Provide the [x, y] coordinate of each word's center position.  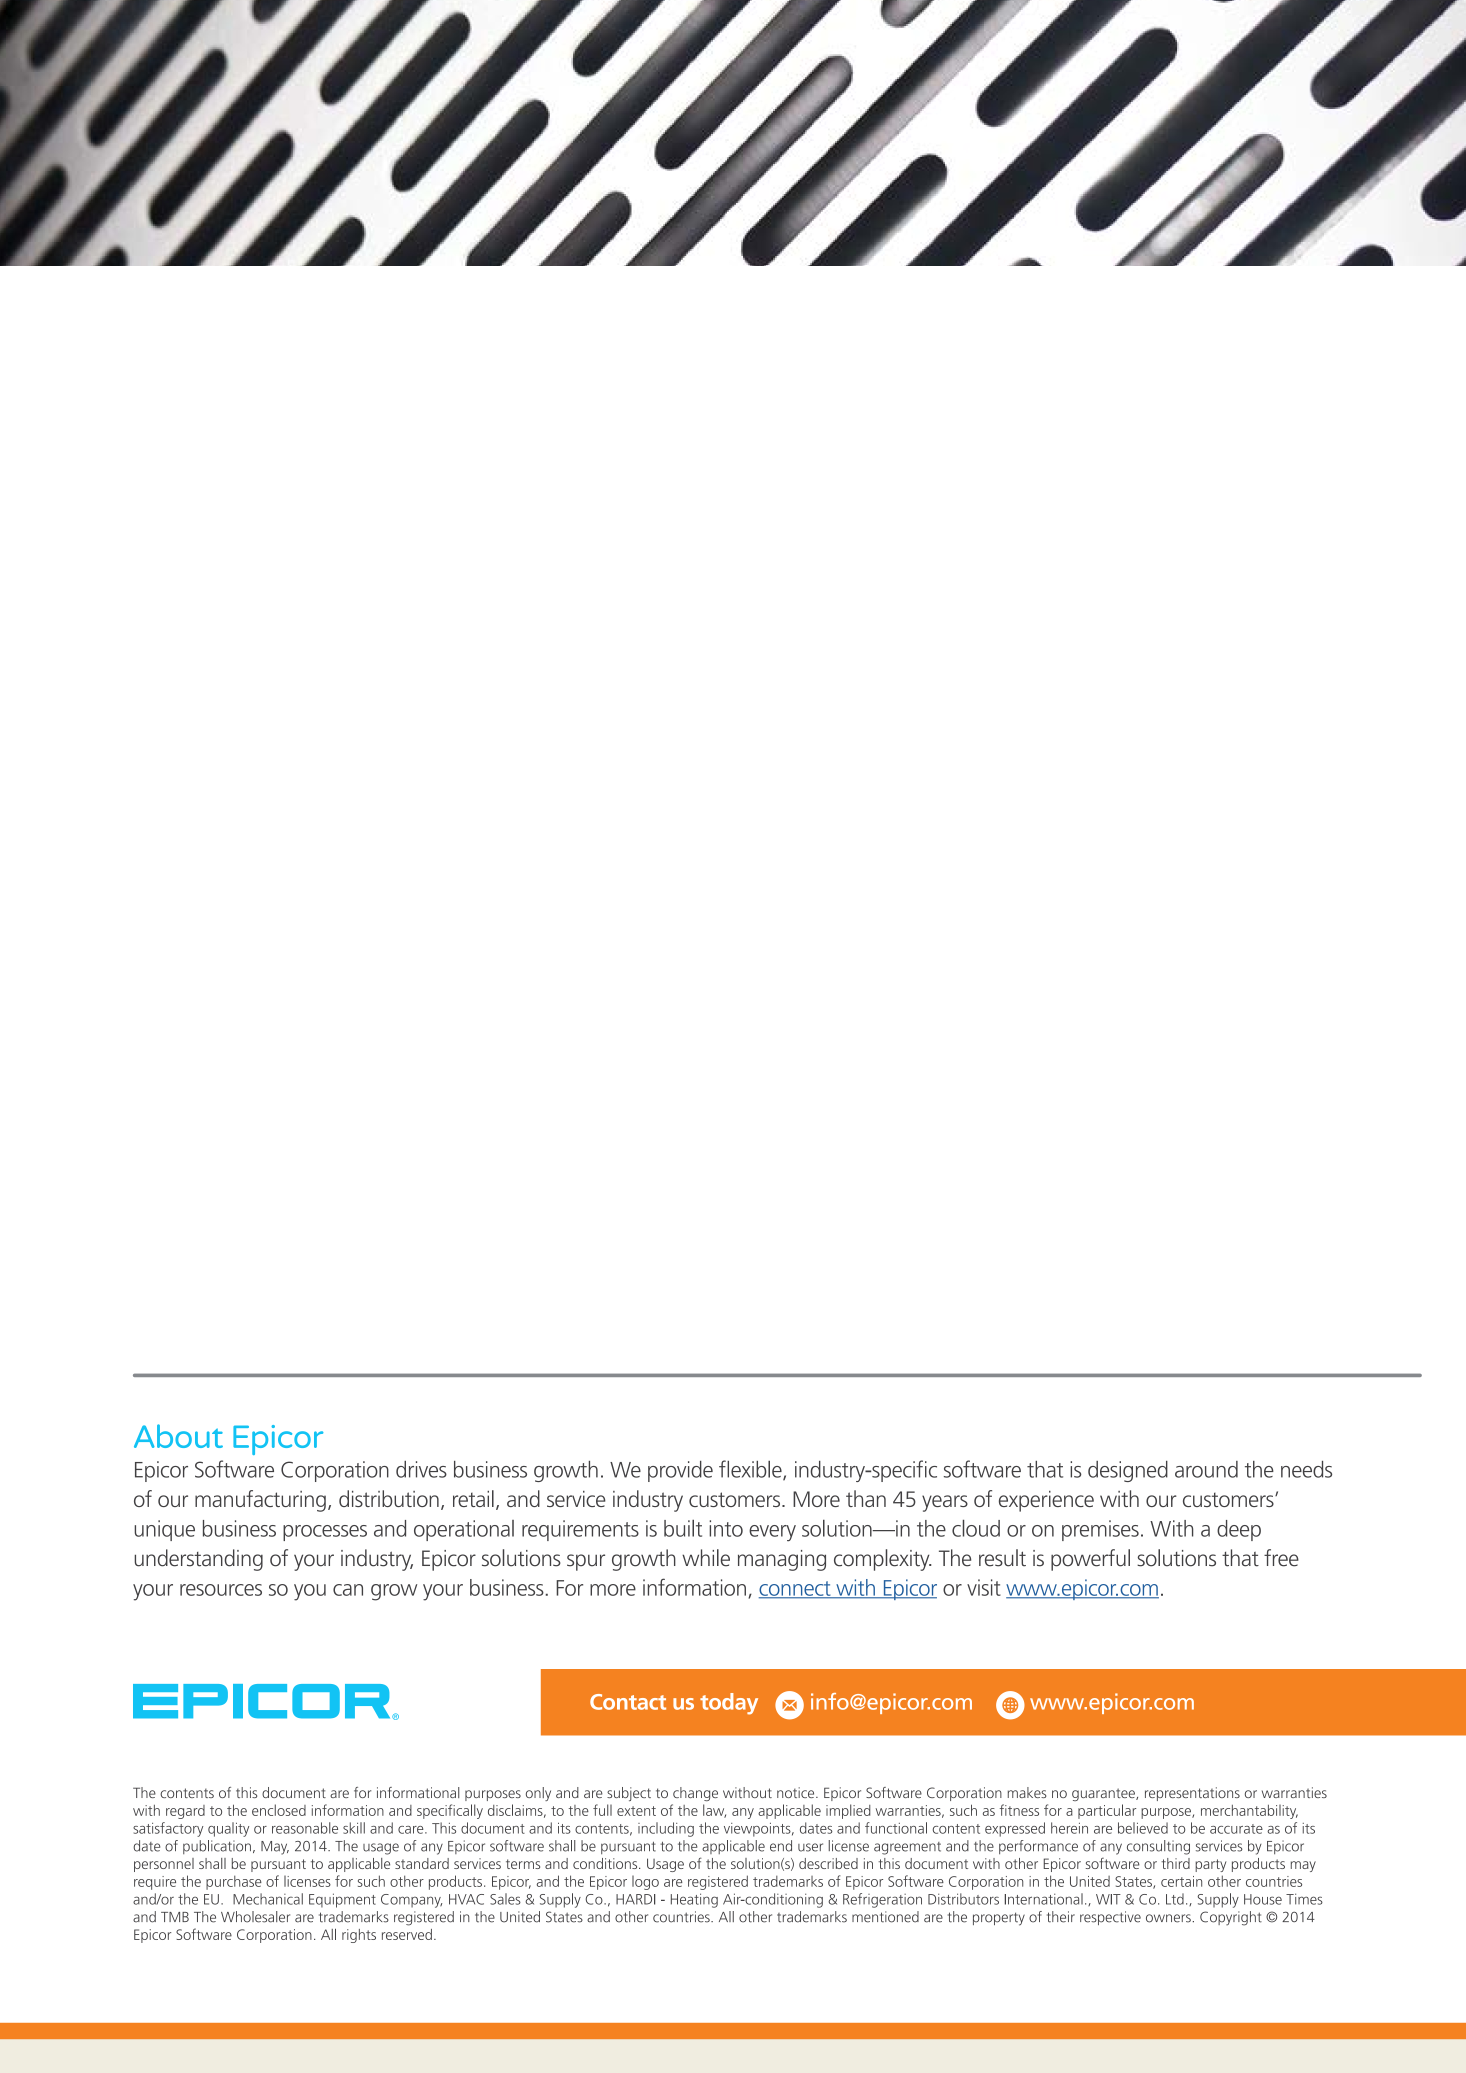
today [729, 1704]
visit [984, 1587]
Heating [694, 1900]
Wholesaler [255, 1917]
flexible [751, 1470]
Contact [628, 1702]
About [178, 1436]
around [1206, 1469]
